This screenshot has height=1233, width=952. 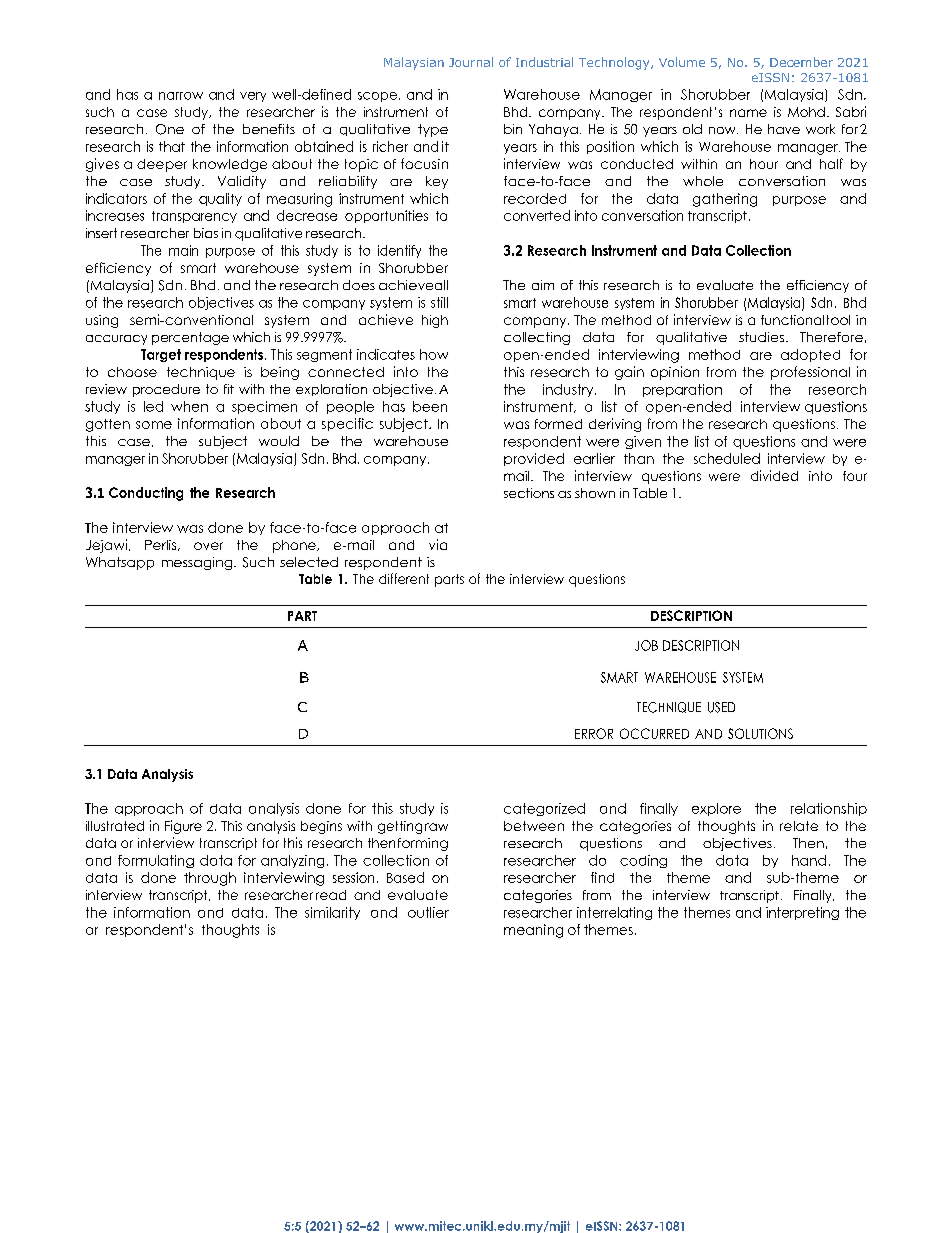 I want to click on Journal, so click(x=471, y=62).
